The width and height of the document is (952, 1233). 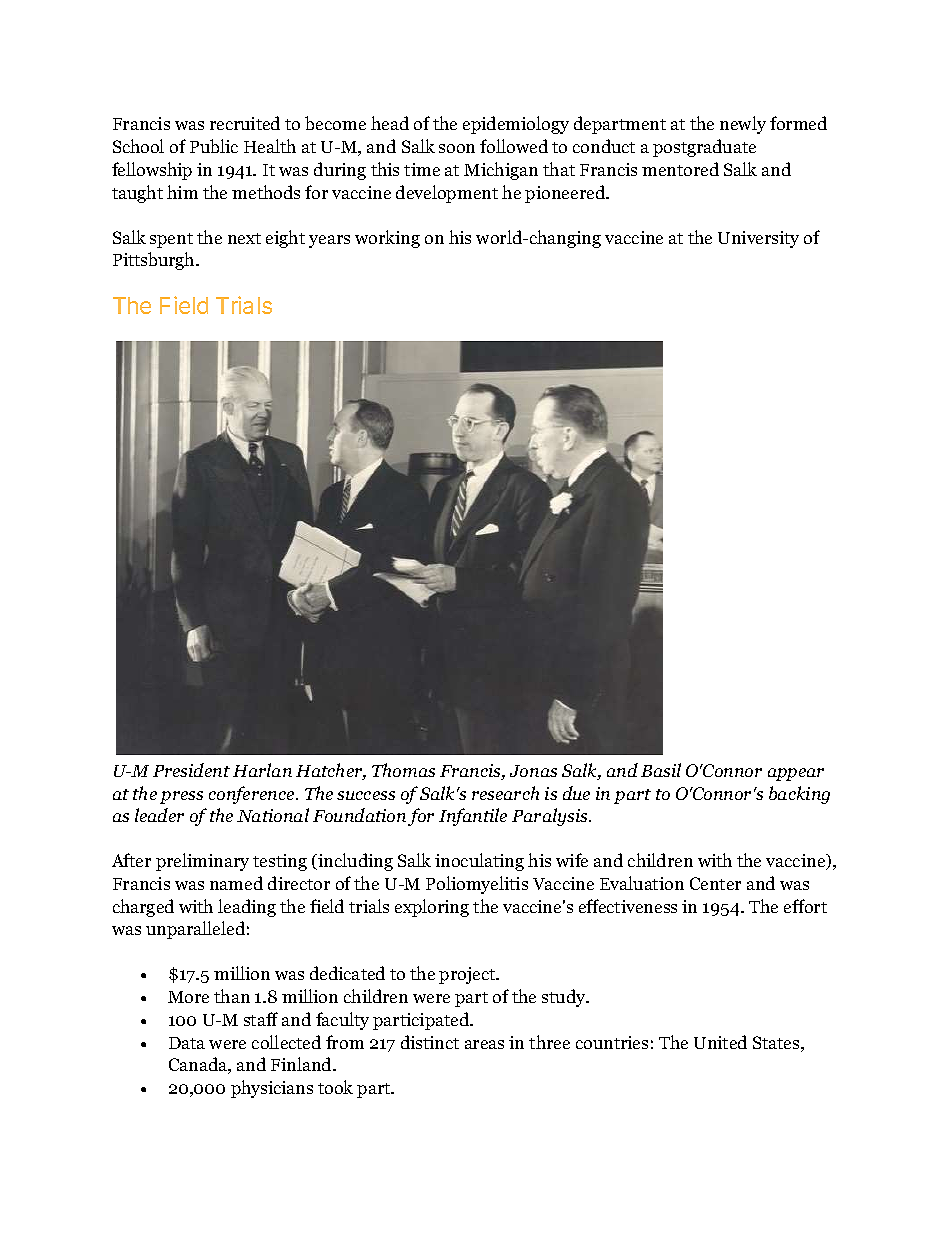 What do you see at coordinates (758, 239) in the document?
I see `University` at bounding box center [758, 239].
